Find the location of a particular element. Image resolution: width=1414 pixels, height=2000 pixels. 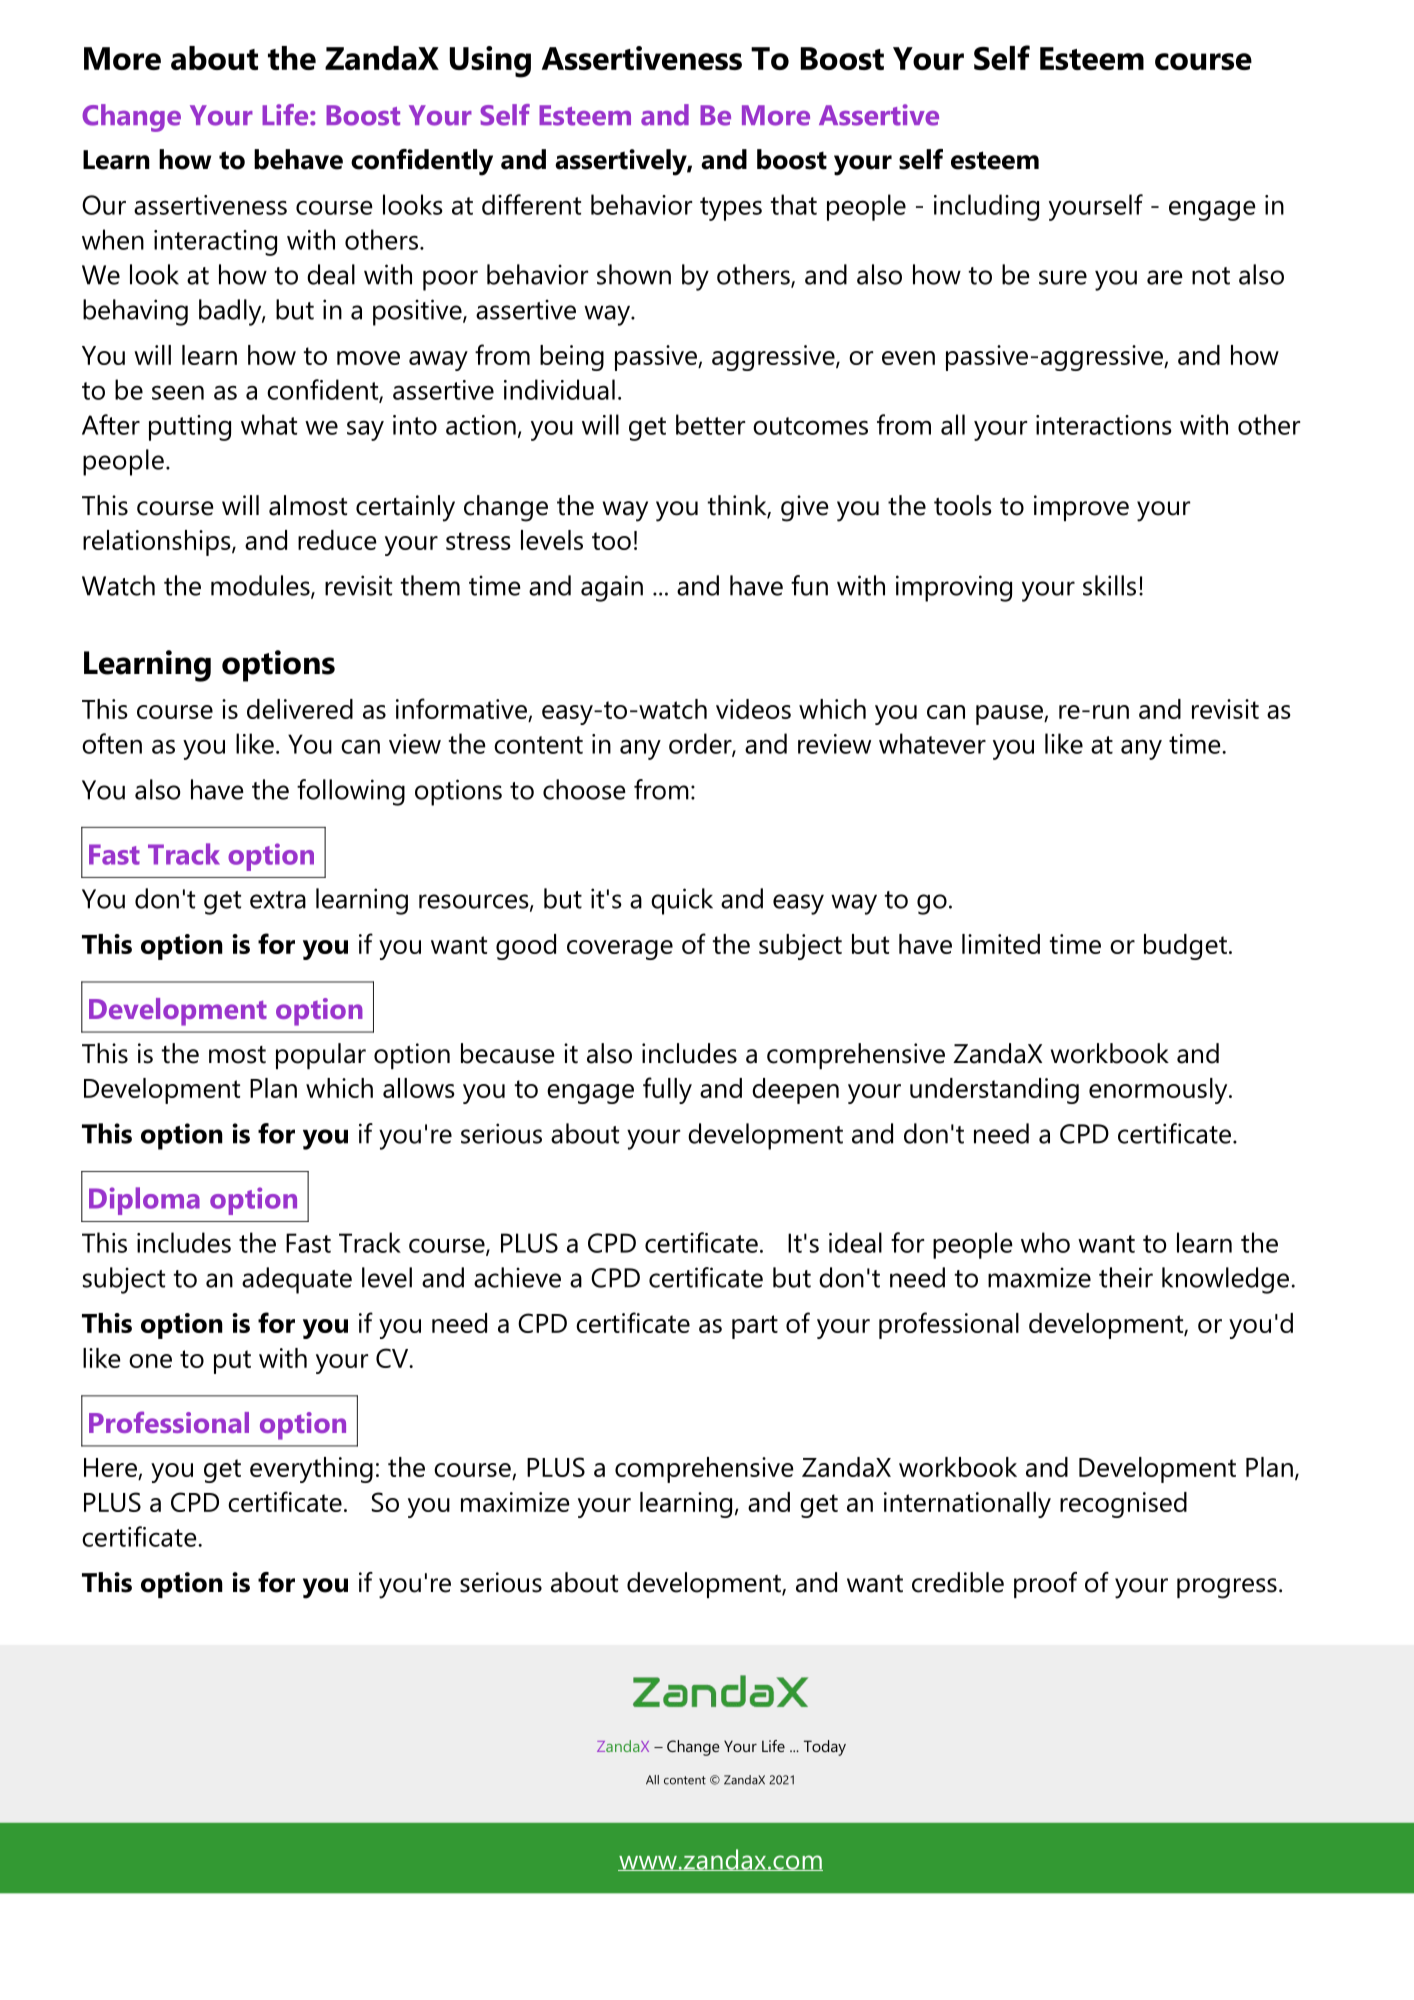

limited is located at coordinates (1001, 944).
